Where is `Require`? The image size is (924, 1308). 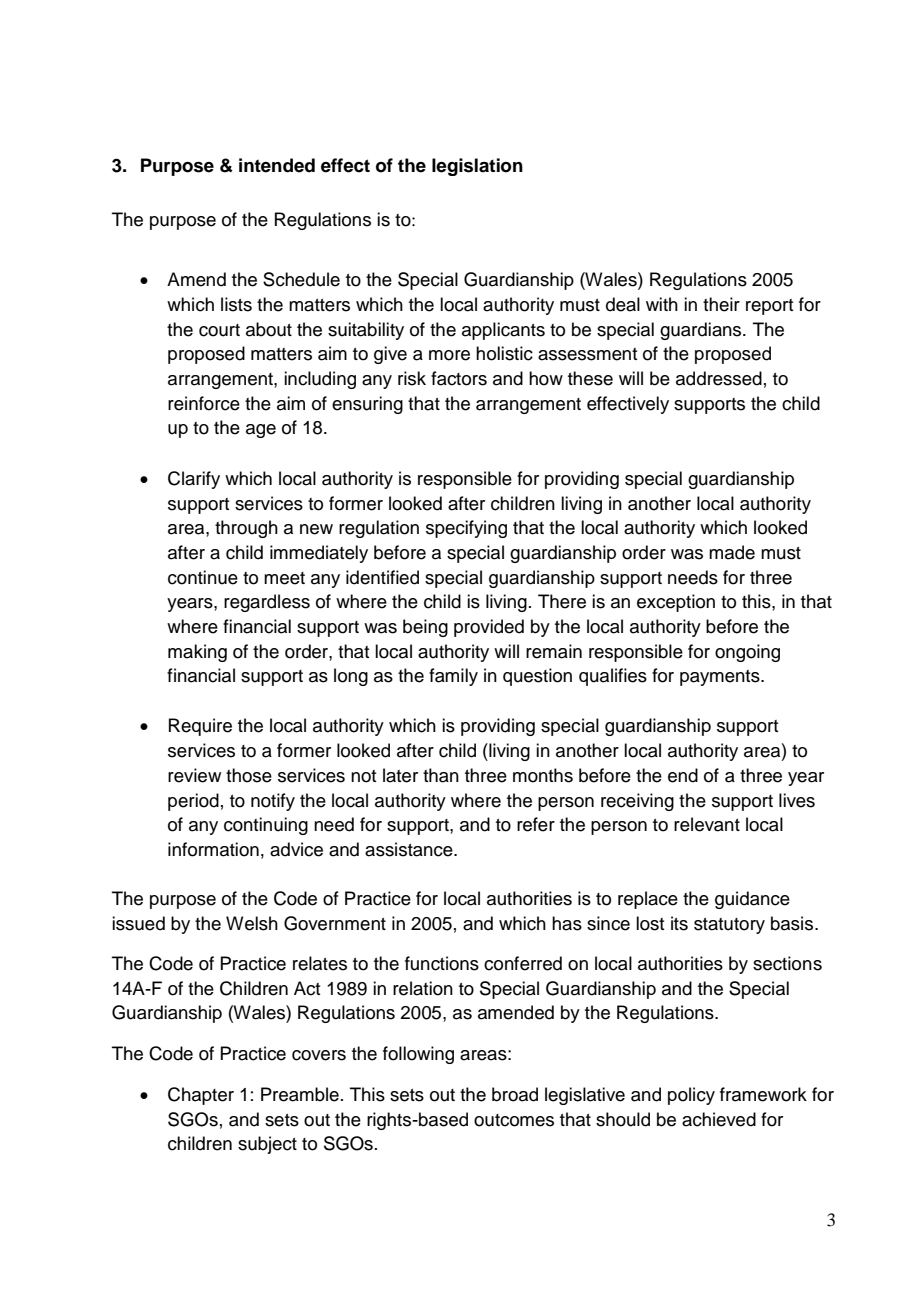
Require is located at coordinates (200, 727).
